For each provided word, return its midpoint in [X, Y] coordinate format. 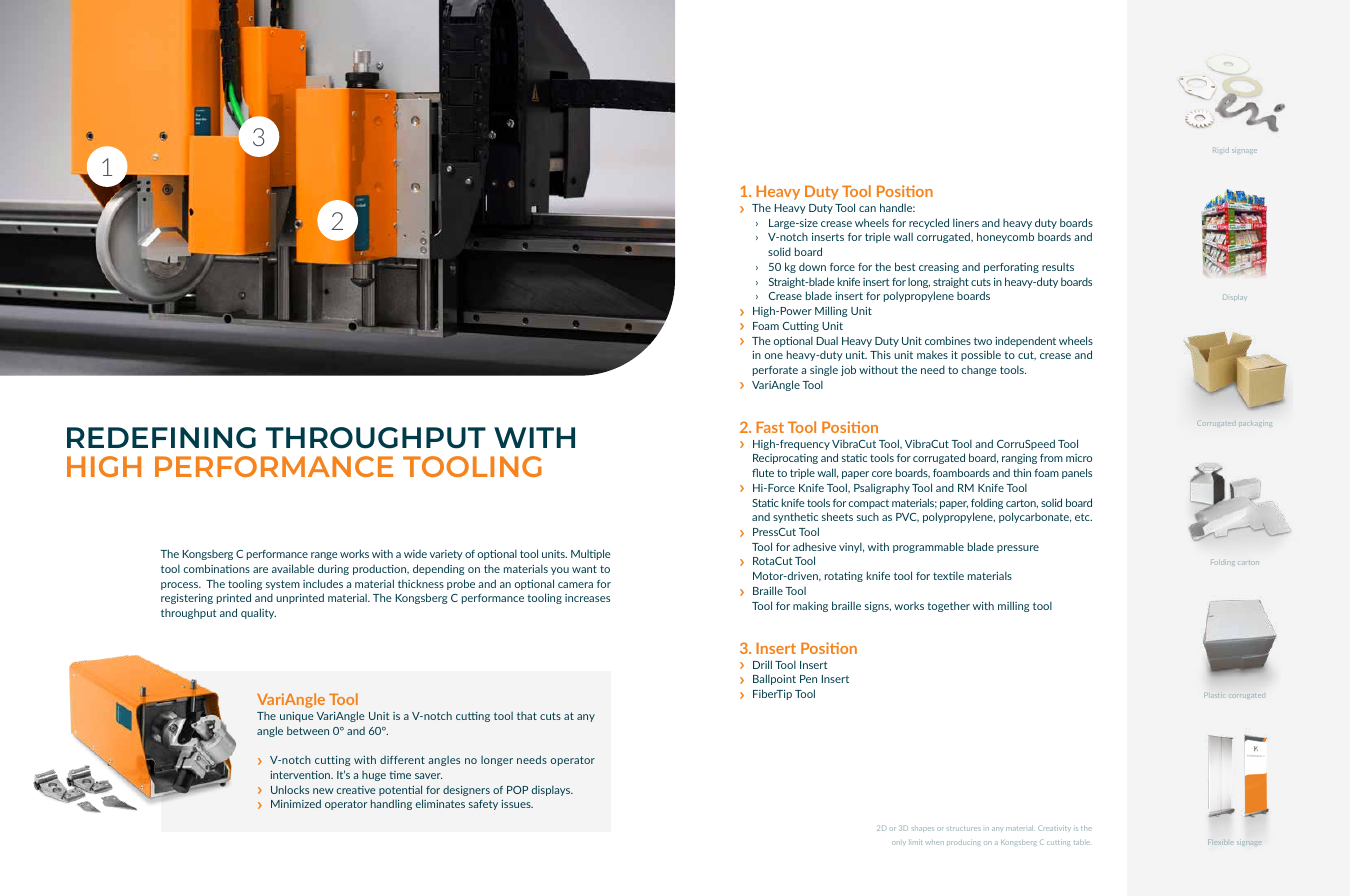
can [867, 209]
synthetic [795, 517]
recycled [929, 223]
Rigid [1221, 150]
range [324, 556]
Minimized [296, 803]
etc [1083, 517]
